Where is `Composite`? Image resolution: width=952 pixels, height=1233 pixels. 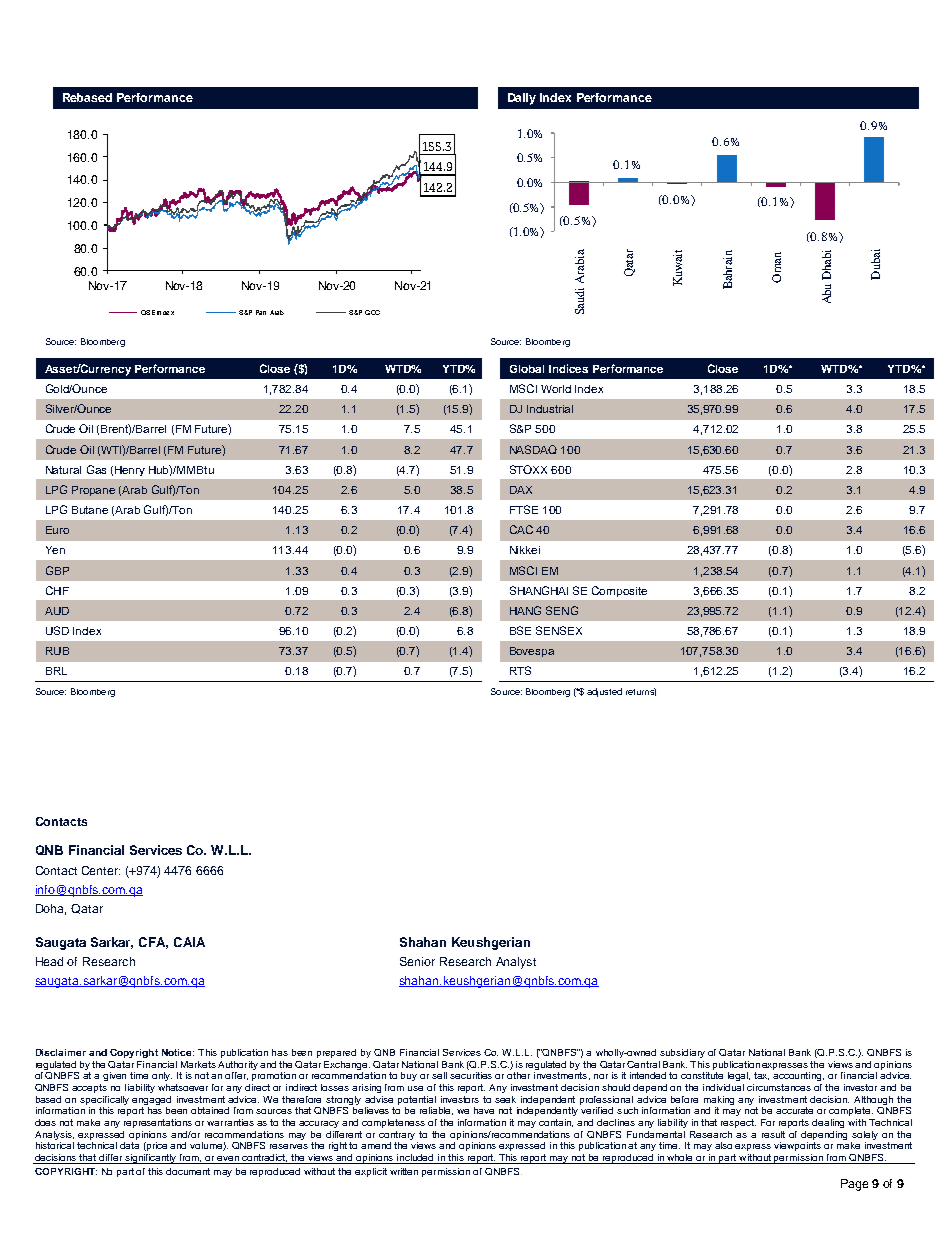
Composite is located at coordinates (619, 591).
